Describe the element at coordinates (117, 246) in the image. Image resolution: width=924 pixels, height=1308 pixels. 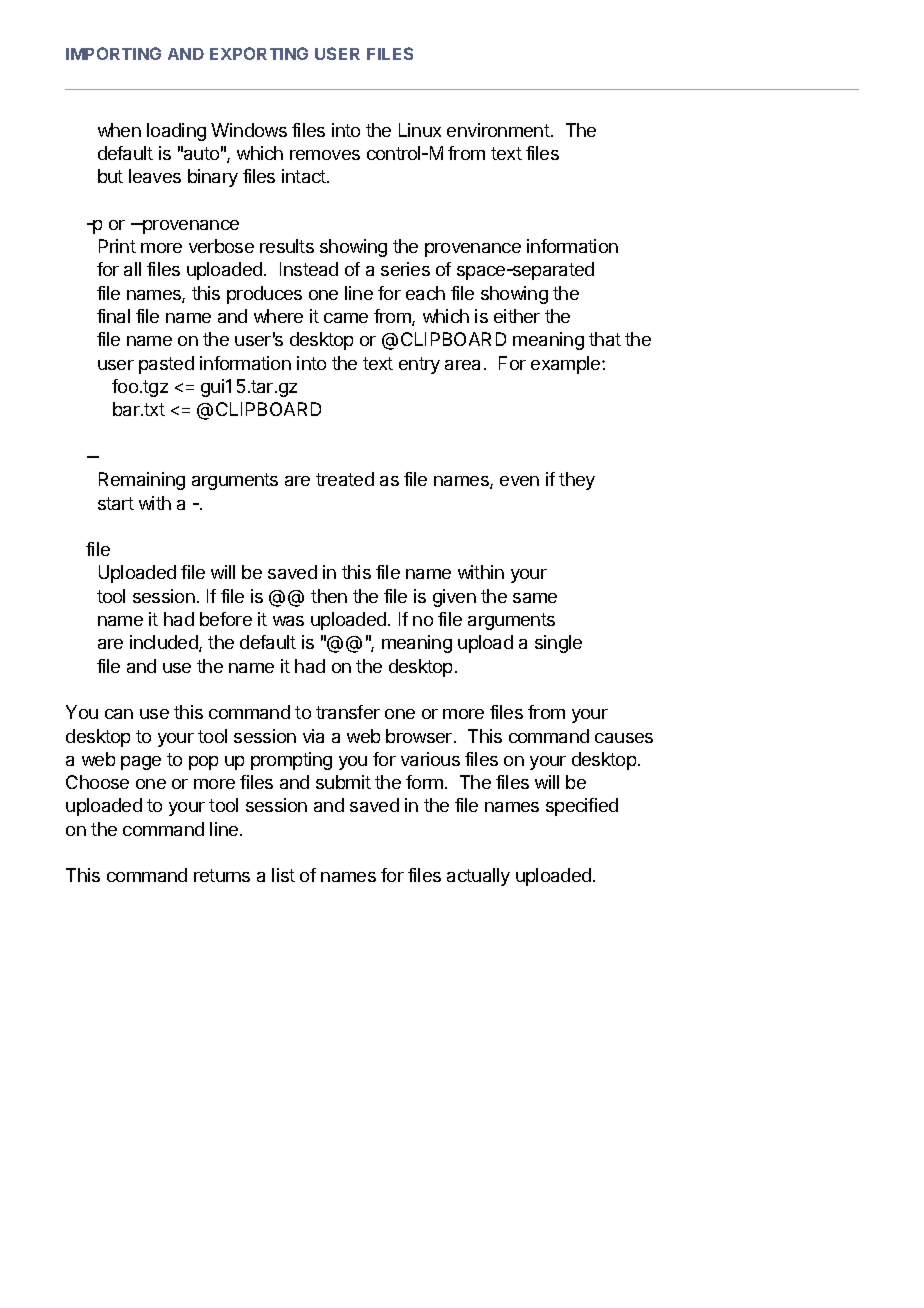
I see `Print` at that location.
